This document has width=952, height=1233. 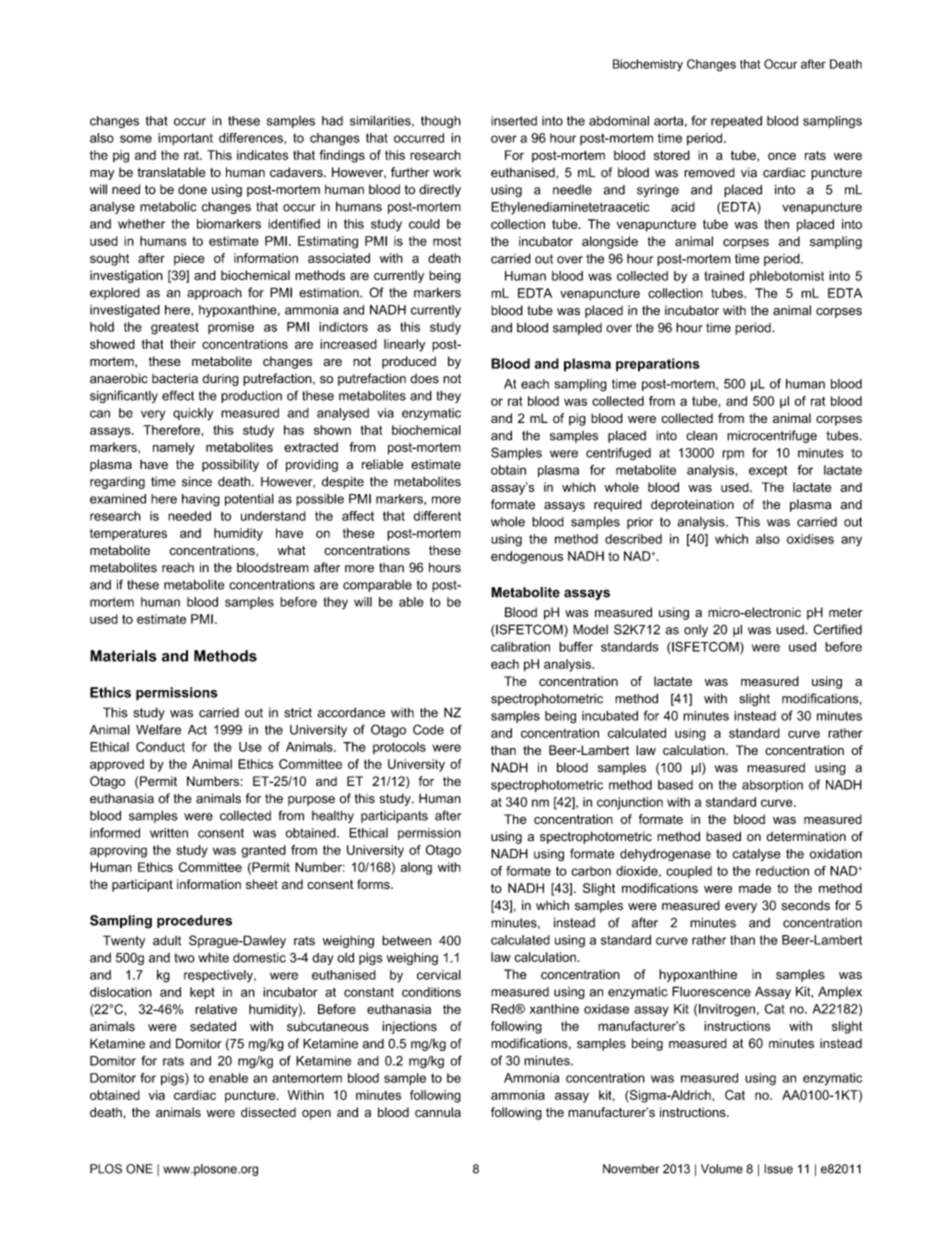 I want to click on dissected, so click(x=268, y=1112).
